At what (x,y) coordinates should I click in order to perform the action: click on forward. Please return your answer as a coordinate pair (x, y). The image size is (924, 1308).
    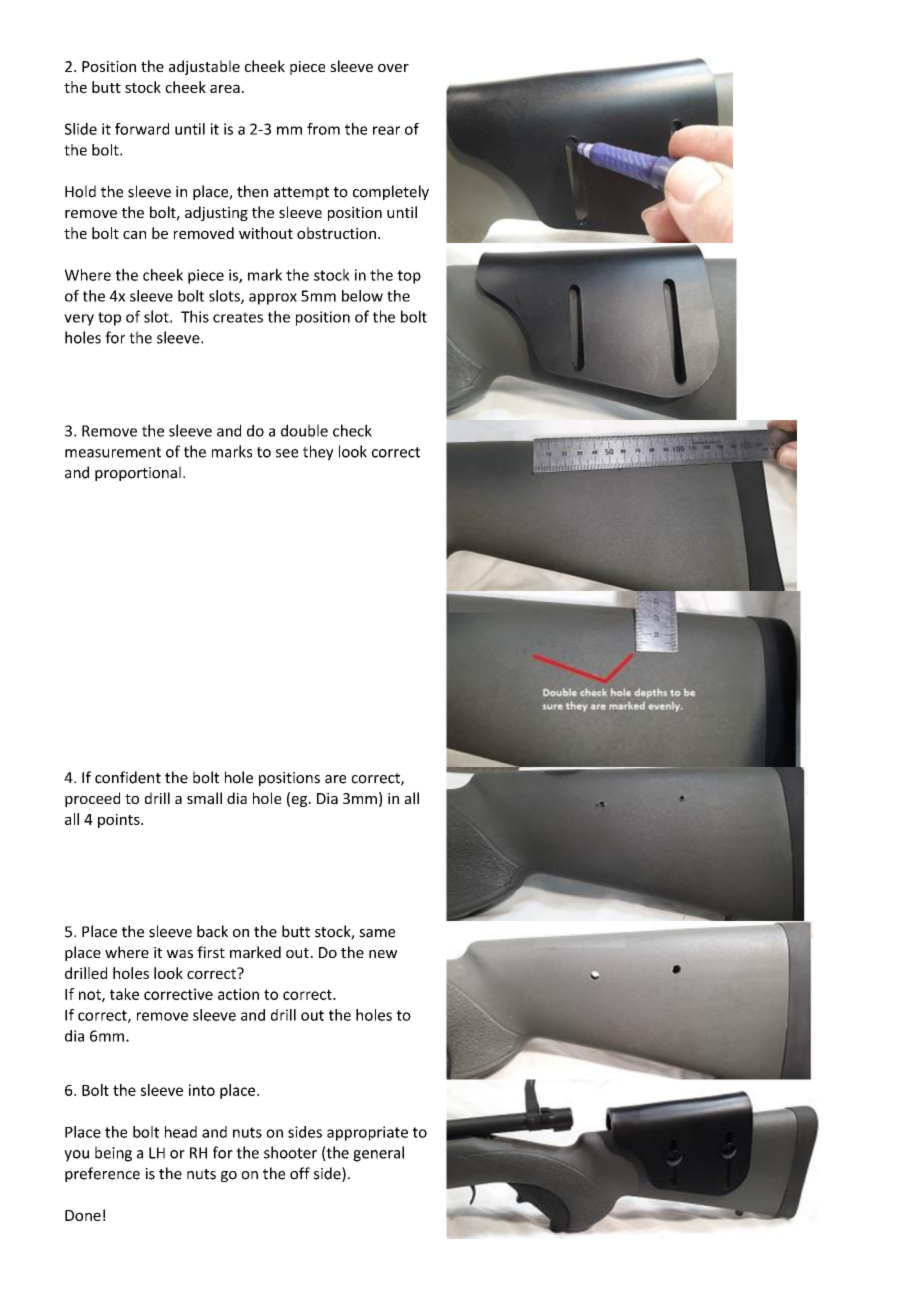
    Looking at the image, I should click on (142, 129).
